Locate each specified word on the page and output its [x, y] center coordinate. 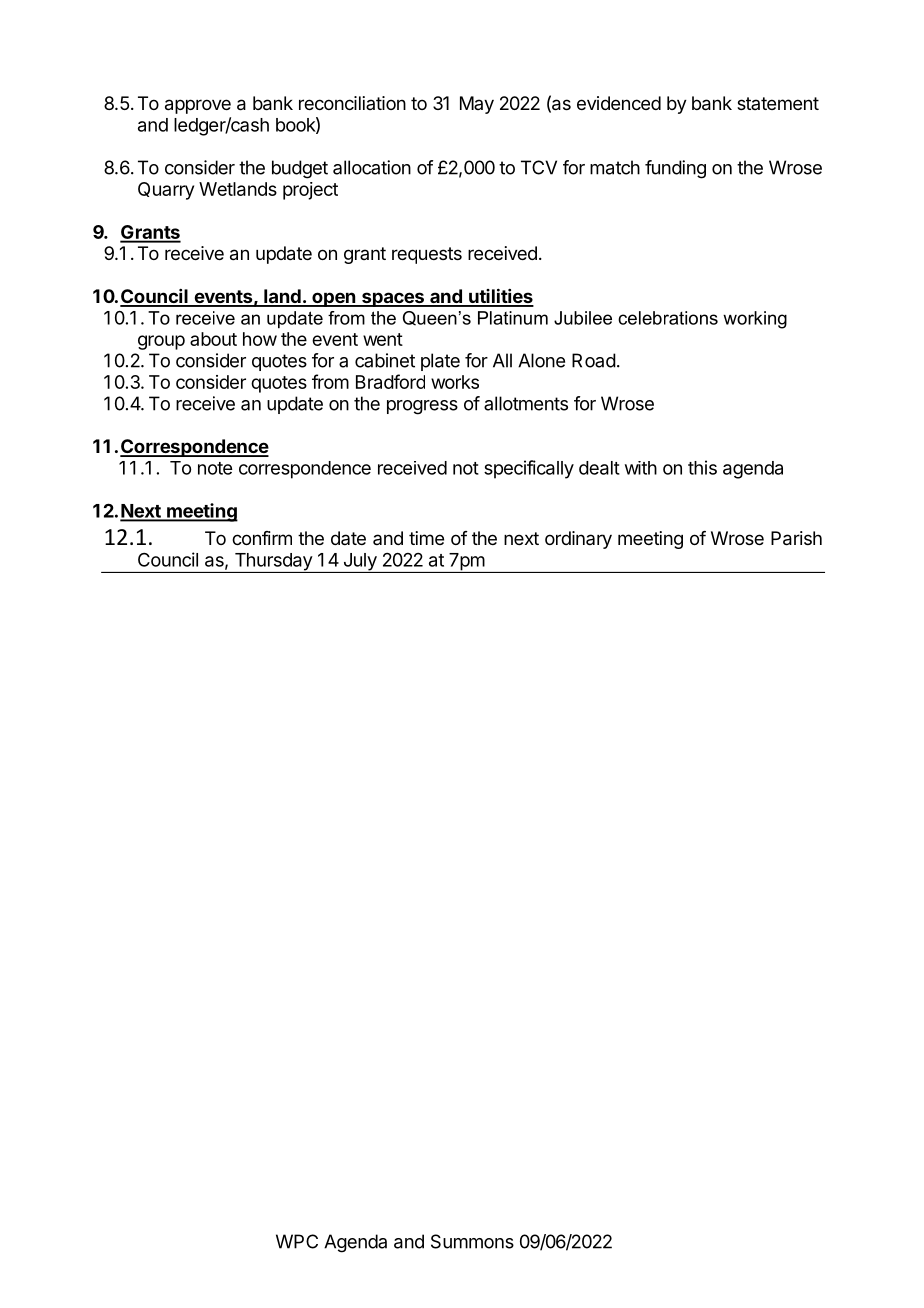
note [215, 468]
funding [675, 169]
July [360, 563]
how [260, 339]
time [426, 538]
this [702, 467]
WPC [297, 1241]
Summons [472, 1241]
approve [198, 106]
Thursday [273, 563]
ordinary [578, 540]
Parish [796, 538]
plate [440, 362]
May [477, 105]
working [755, 320]
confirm [262, 538]
